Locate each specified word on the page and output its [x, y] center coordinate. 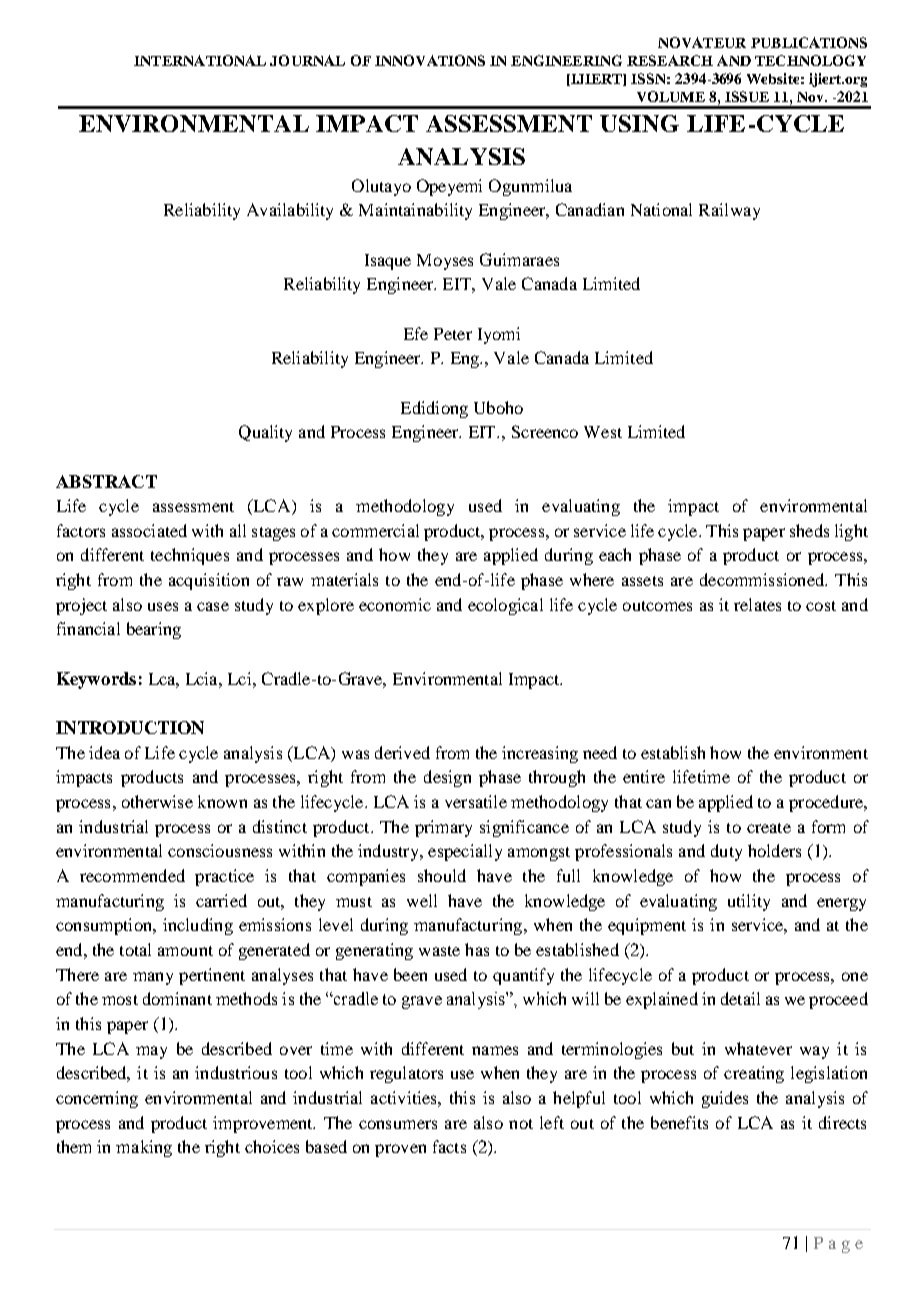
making [144, 1148]
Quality [265, 433]
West [603, 432]
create [769, 828]
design [447, 778]
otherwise [157, 801]
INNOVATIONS [430, 60]
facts [449, 1146]
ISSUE [747, 96]
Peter [453, 334]
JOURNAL [307, 60]
